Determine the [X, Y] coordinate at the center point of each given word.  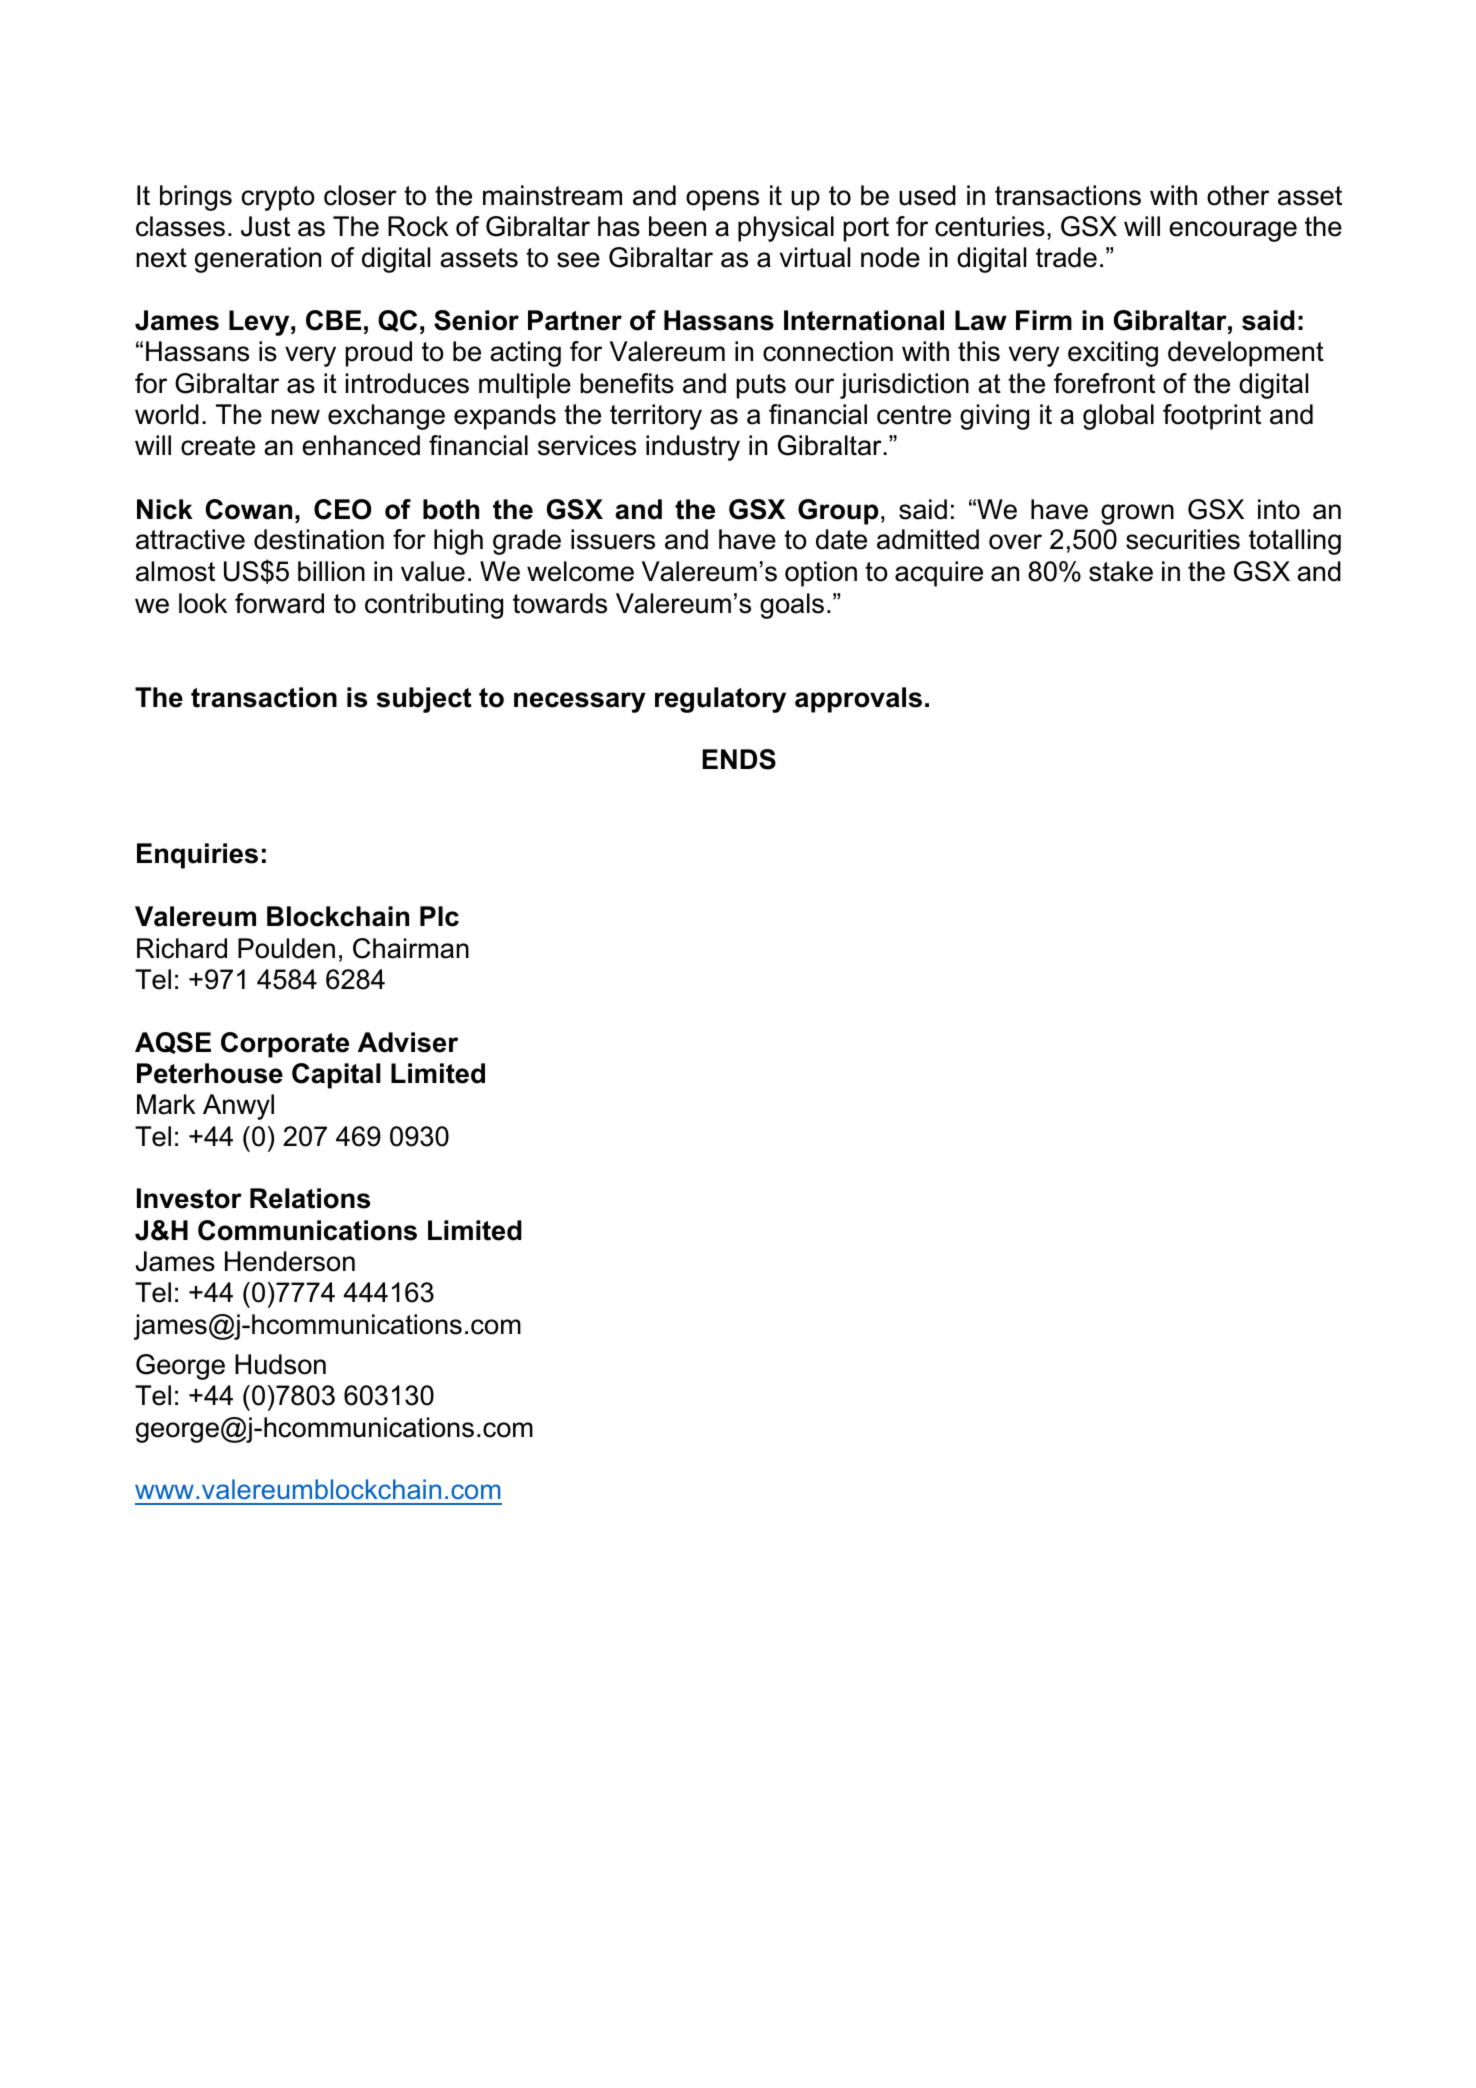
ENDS [739, 759]
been [677, 226]
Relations [310, 1198]
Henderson [290, 1261]
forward [279, 603]
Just [265, 226]
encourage [1233, 231]
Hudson [280, 1364]
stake [1121, 571]
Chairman [411, 948]
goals [792, 606]
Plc [439, 916]
